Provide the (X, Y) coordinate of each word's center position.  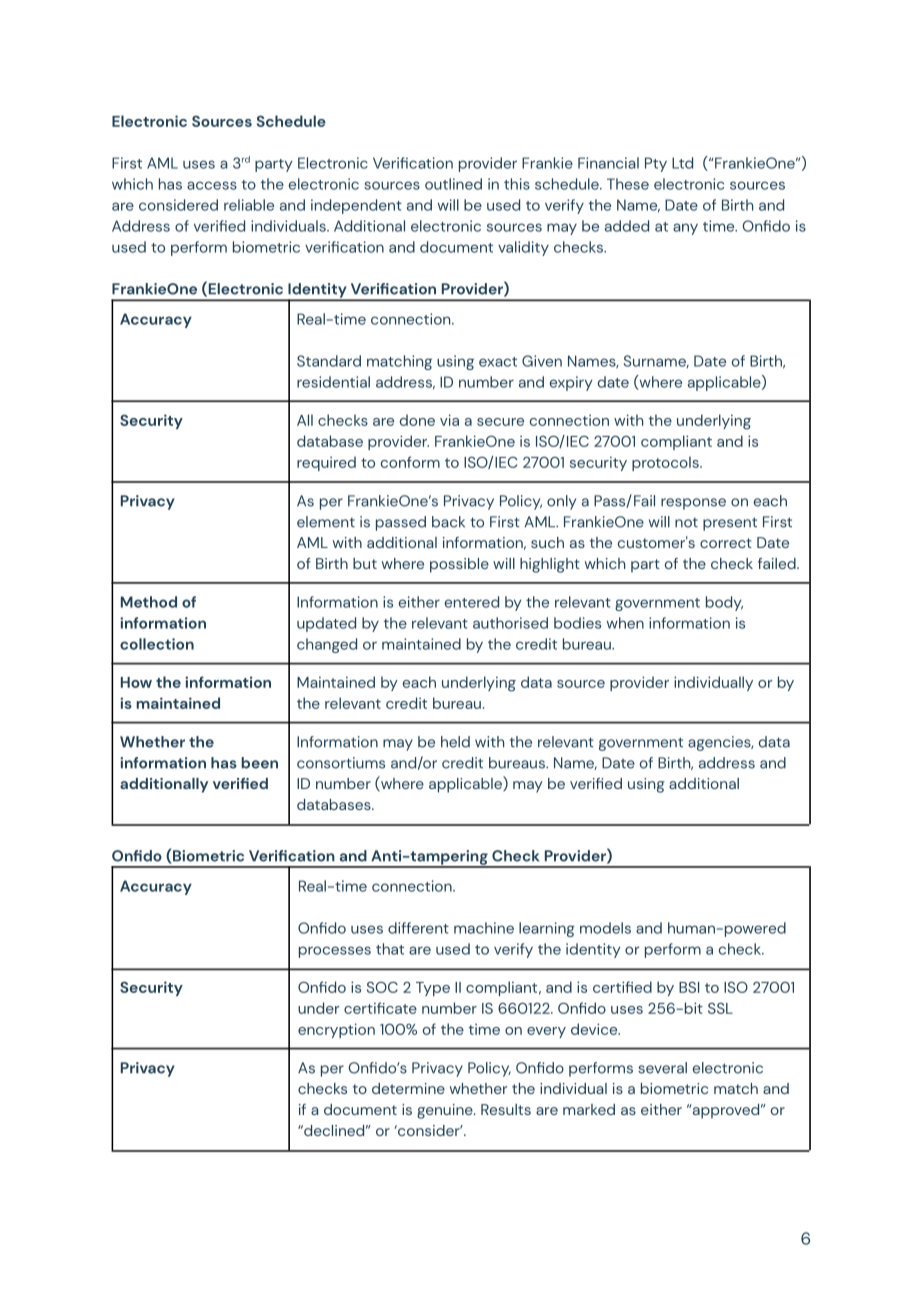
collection (157, 644)
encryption (336, 1030)
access (212, 185)
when (625, 623)
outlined (453, 184)
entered (472, 602)
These (628, 184)
